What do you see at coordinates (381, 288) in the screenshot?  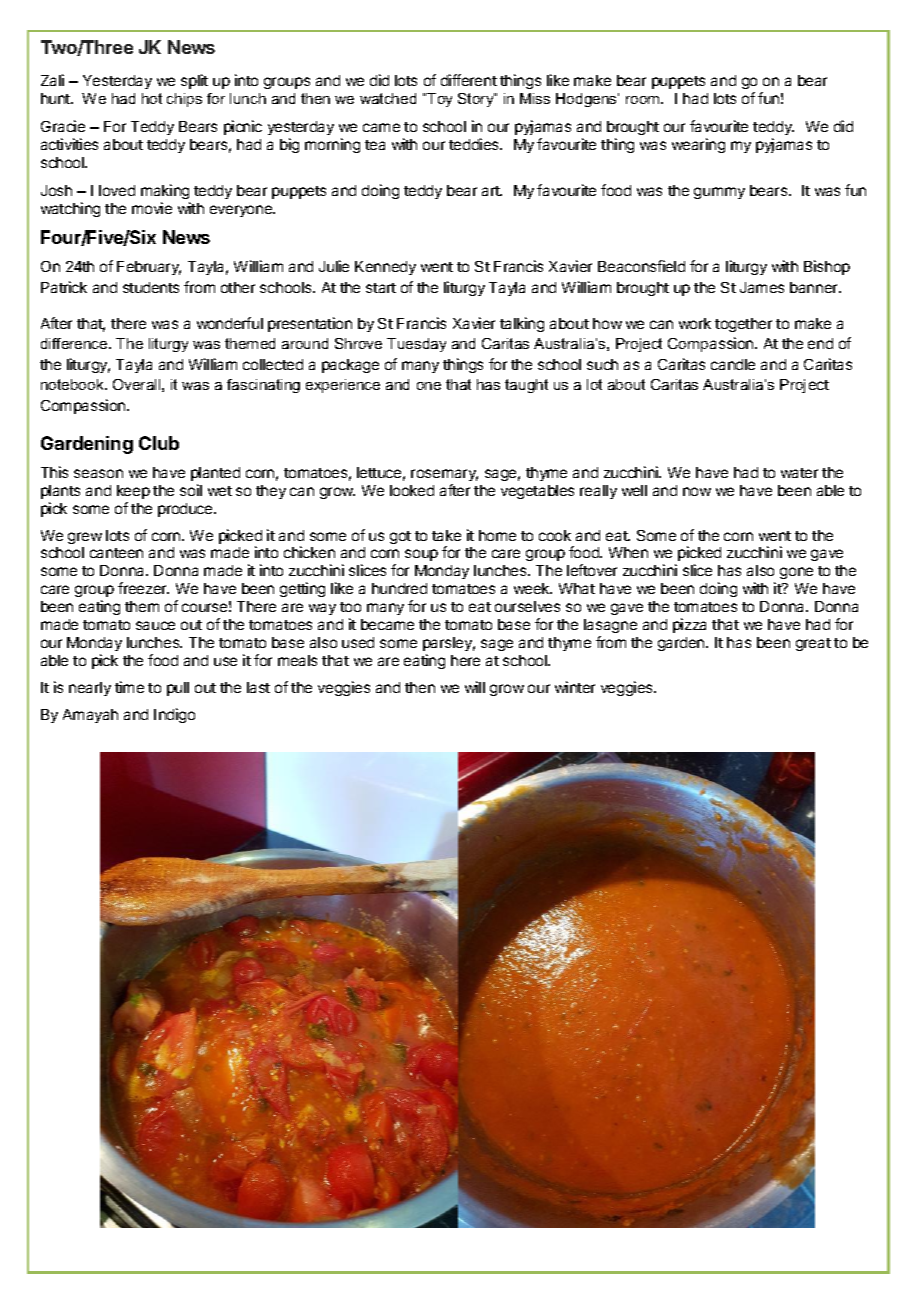 I see `start` at bounding box center [381, 288].
